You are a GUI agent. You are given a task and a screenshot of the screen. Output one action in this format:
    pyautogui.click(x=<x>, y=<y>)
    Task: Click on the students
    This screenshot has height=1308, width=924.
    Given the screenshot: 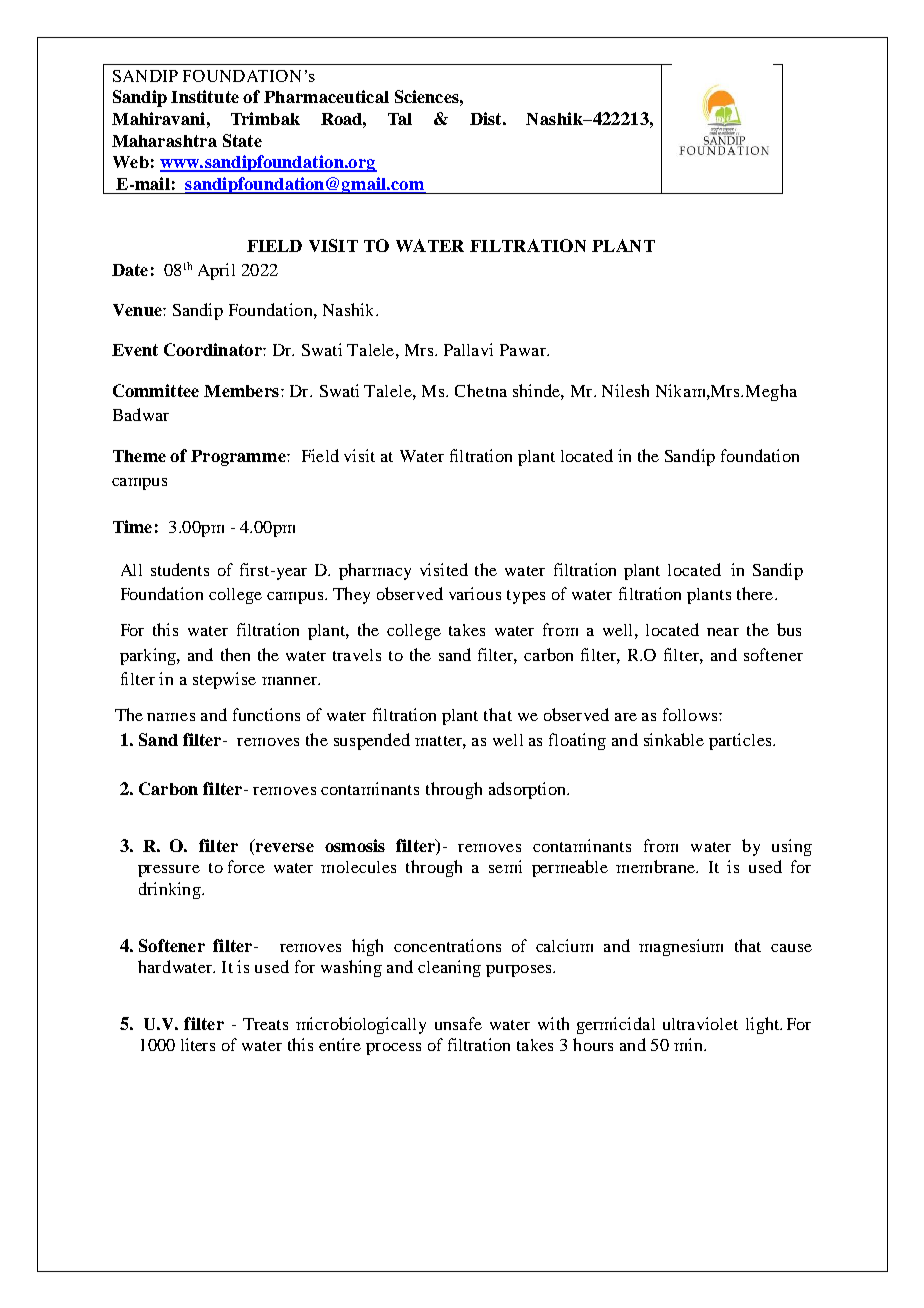 What is the action you would take?
    pyautogui.click(x=180, y=569)
